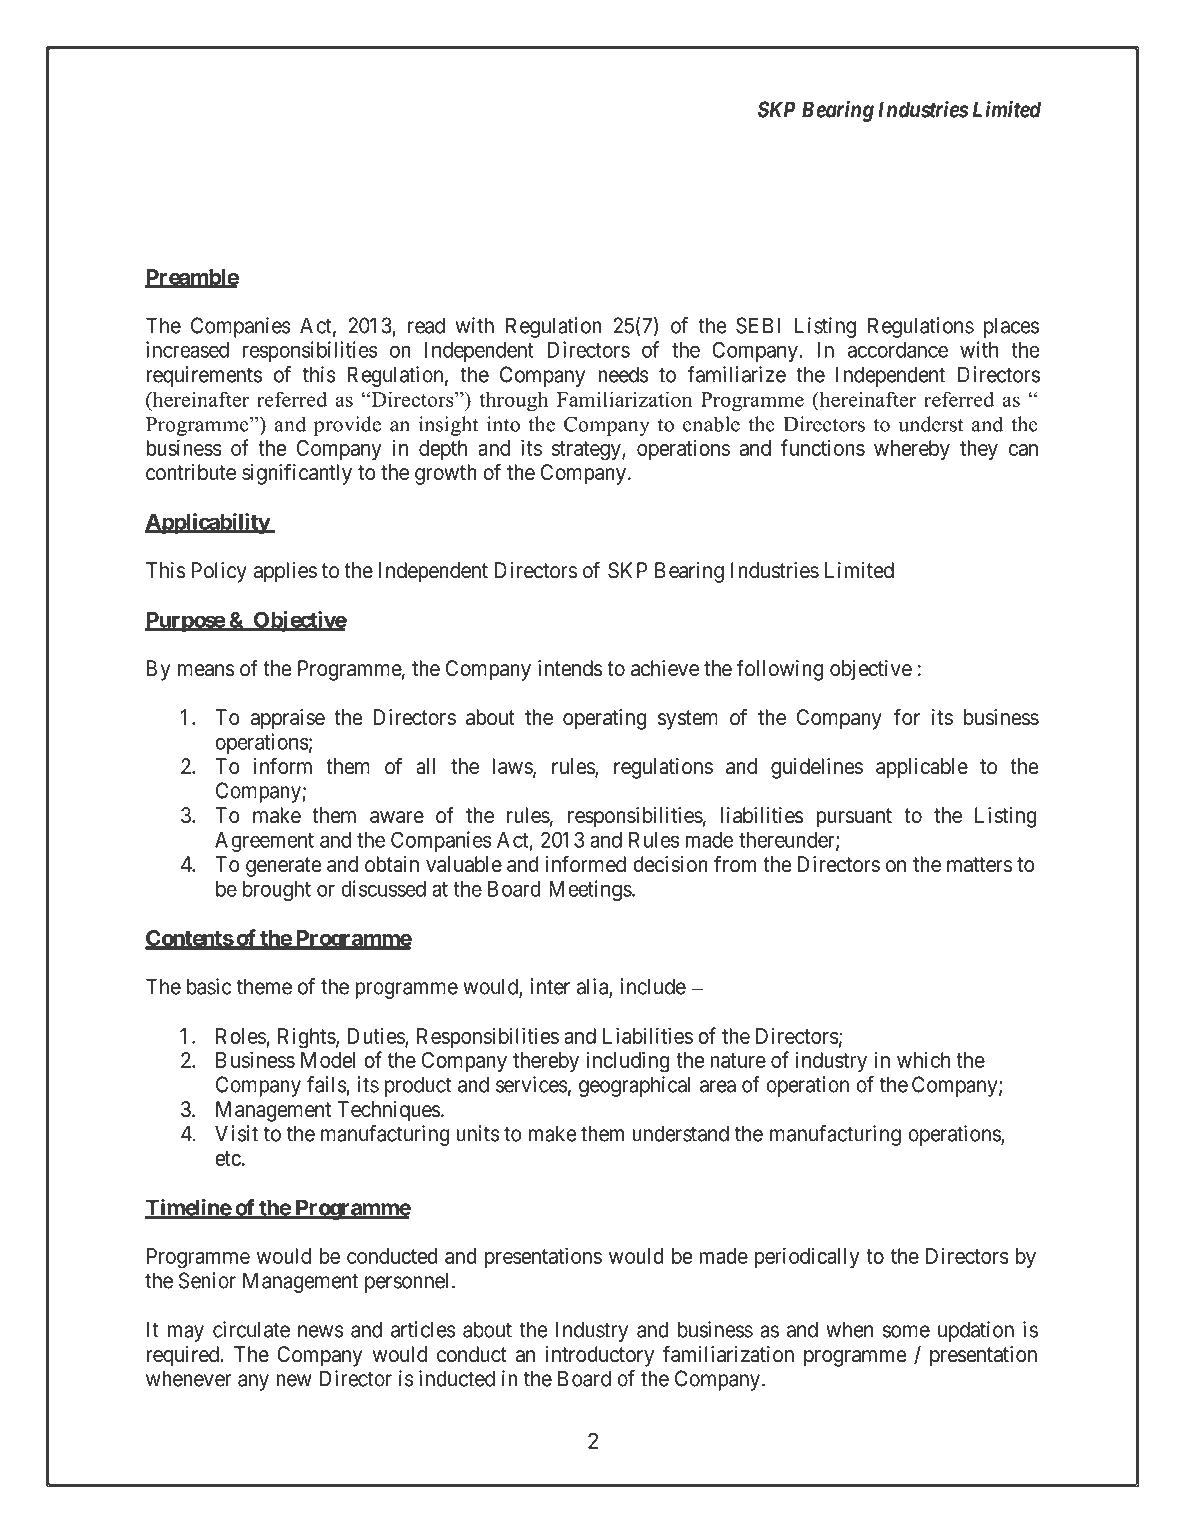 The height and width of the screenshot is (1533, 1185). Describe the element at coordinates (898, 350) in the screenshot. I see `accordance` at that location.
